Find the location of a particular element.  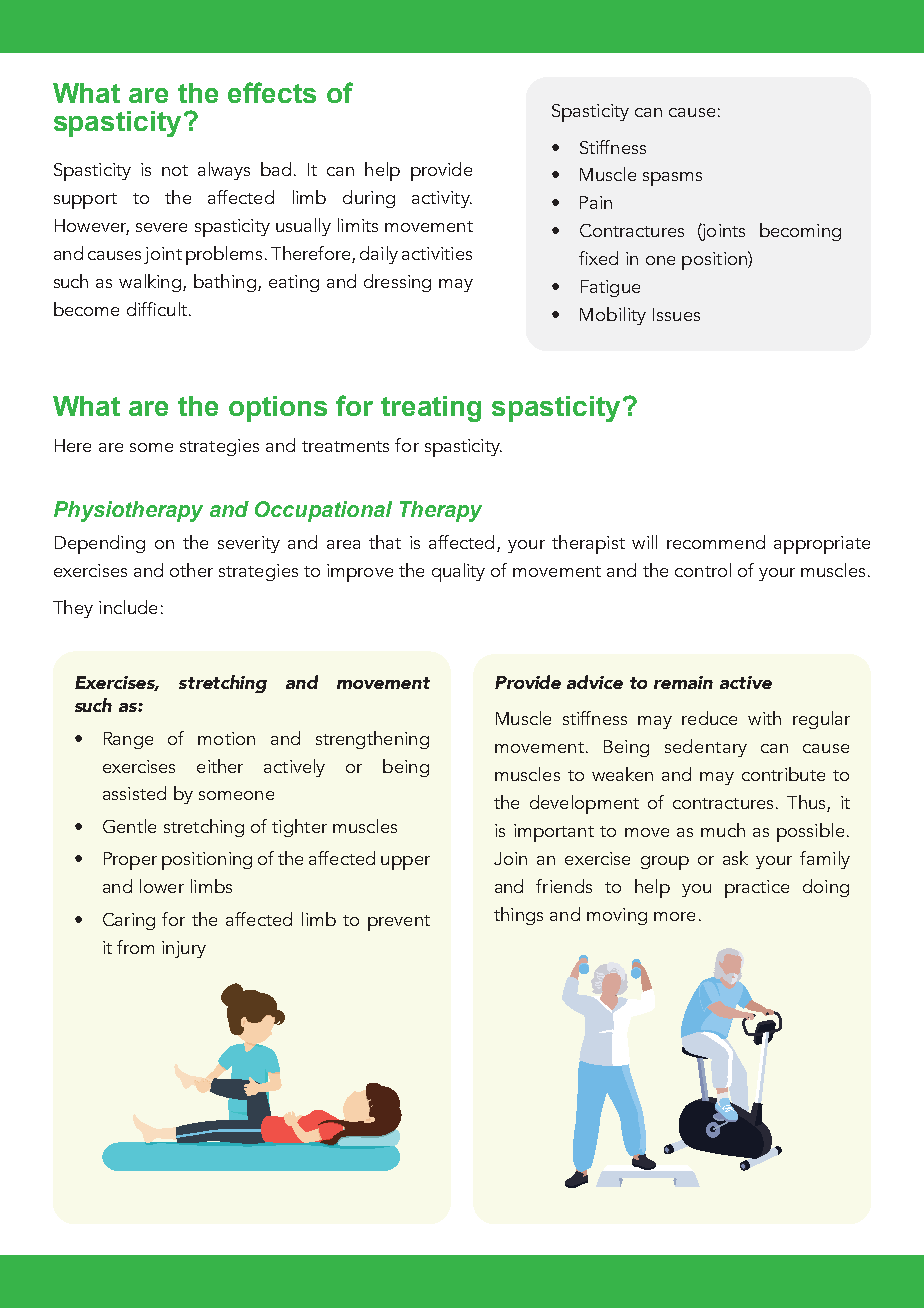

Depending is located at coordinates (100, 544).
